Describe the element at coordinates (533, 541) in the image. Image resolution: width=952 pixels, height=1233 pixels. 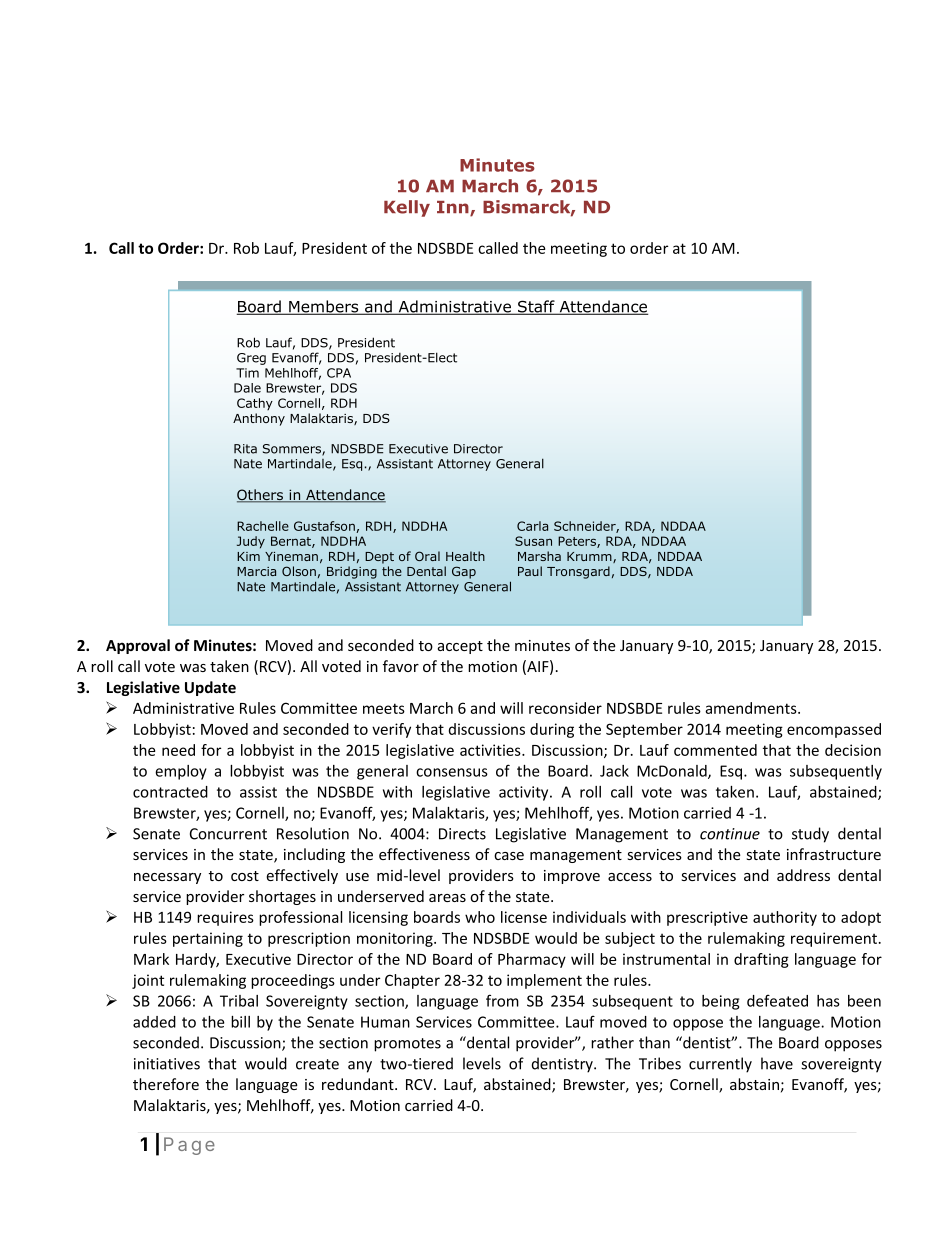
I see `Susan` at that location.
